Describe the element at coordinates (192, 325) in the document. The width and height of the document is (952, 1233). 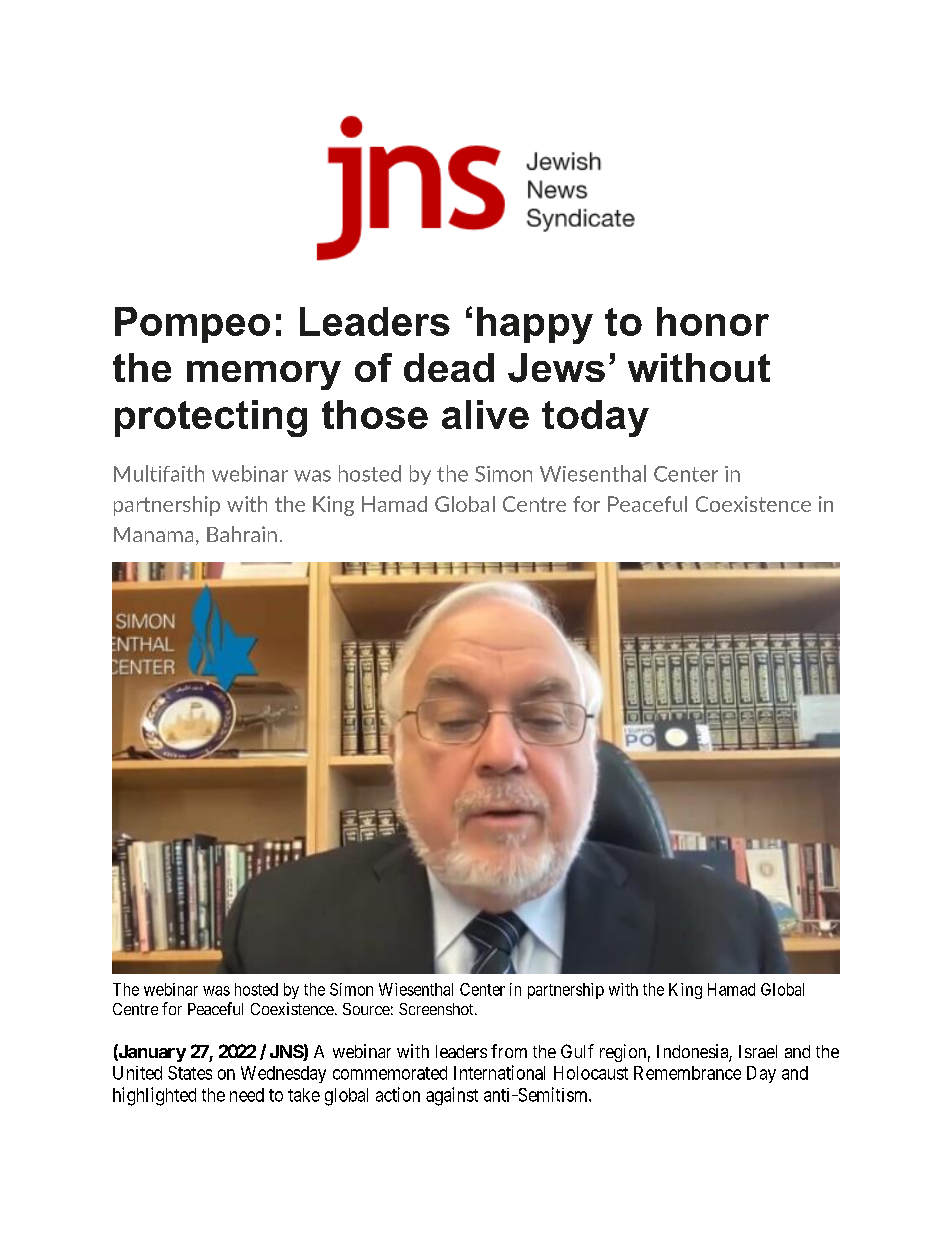
I see `Pompeo` at that location.
